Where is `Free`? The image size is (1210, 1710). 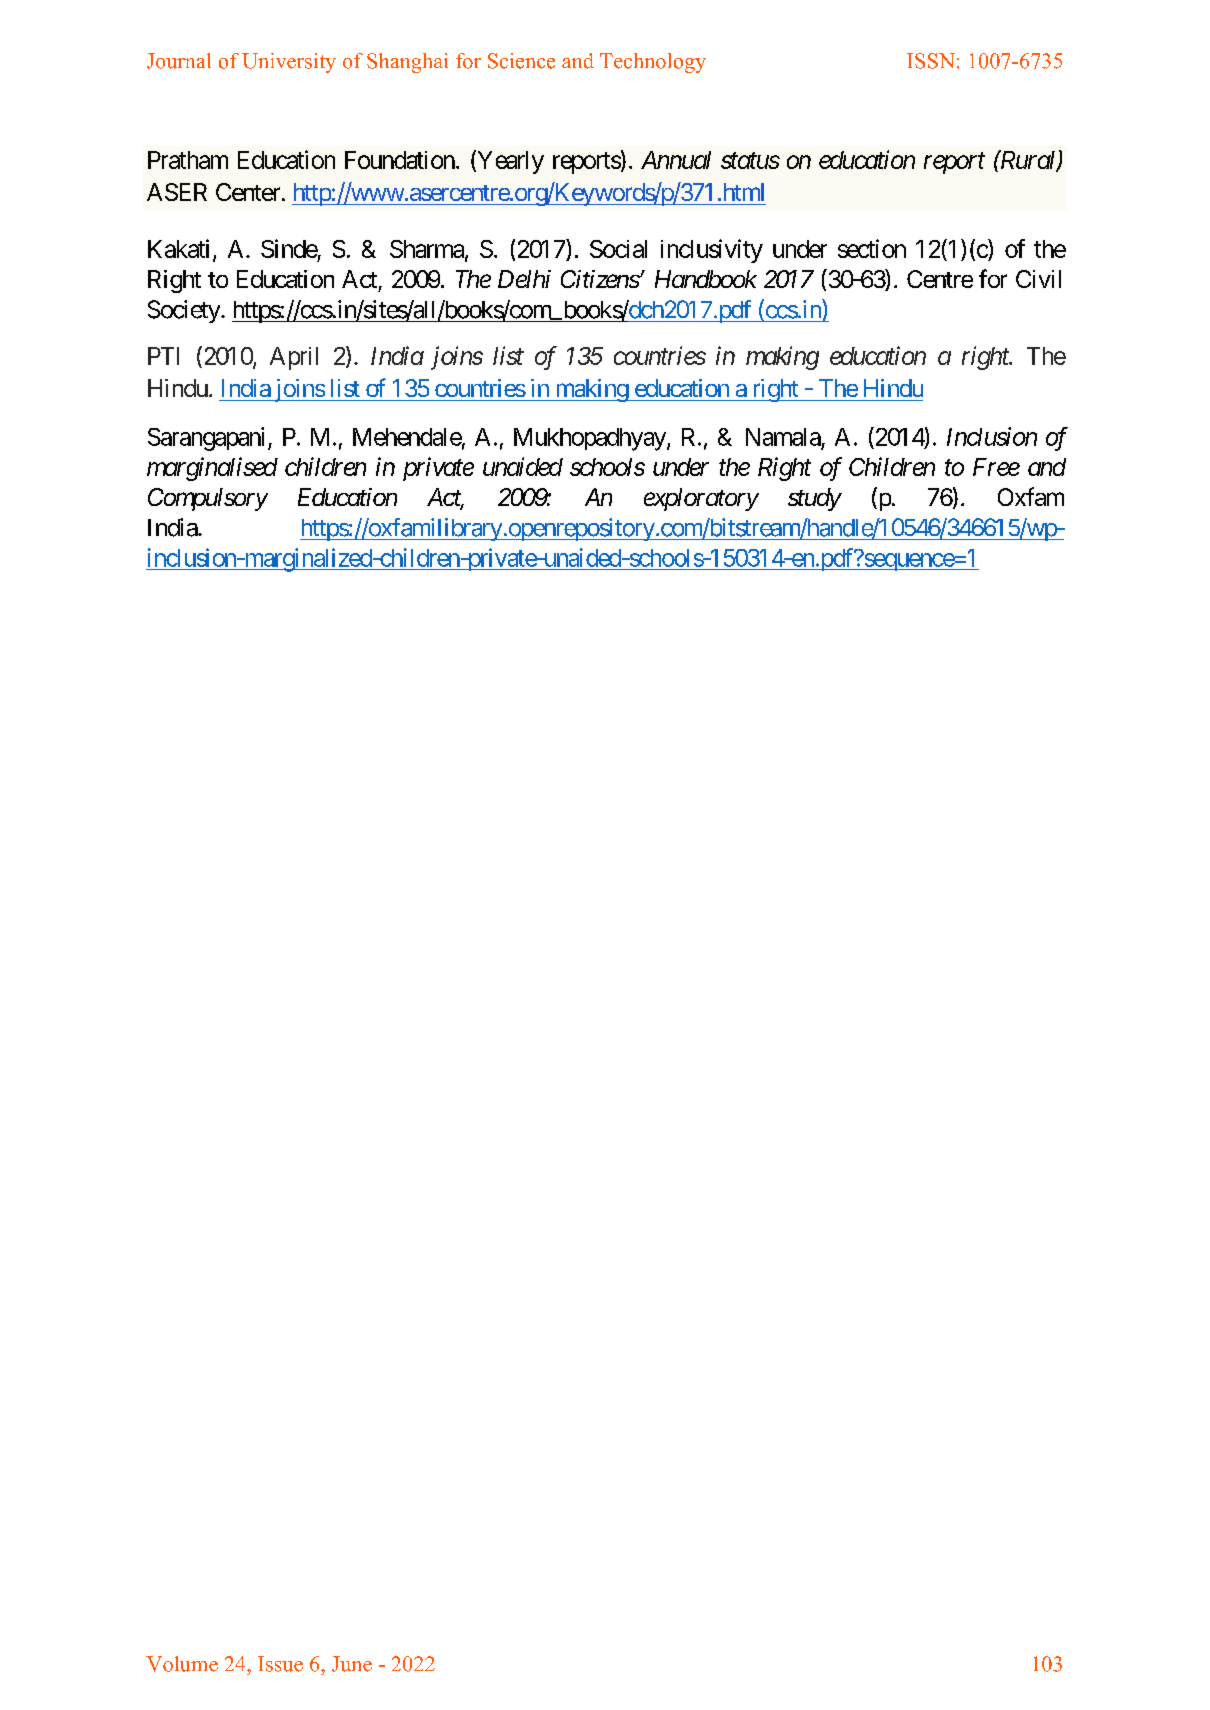 Free is located at coordinates (996, 467).
